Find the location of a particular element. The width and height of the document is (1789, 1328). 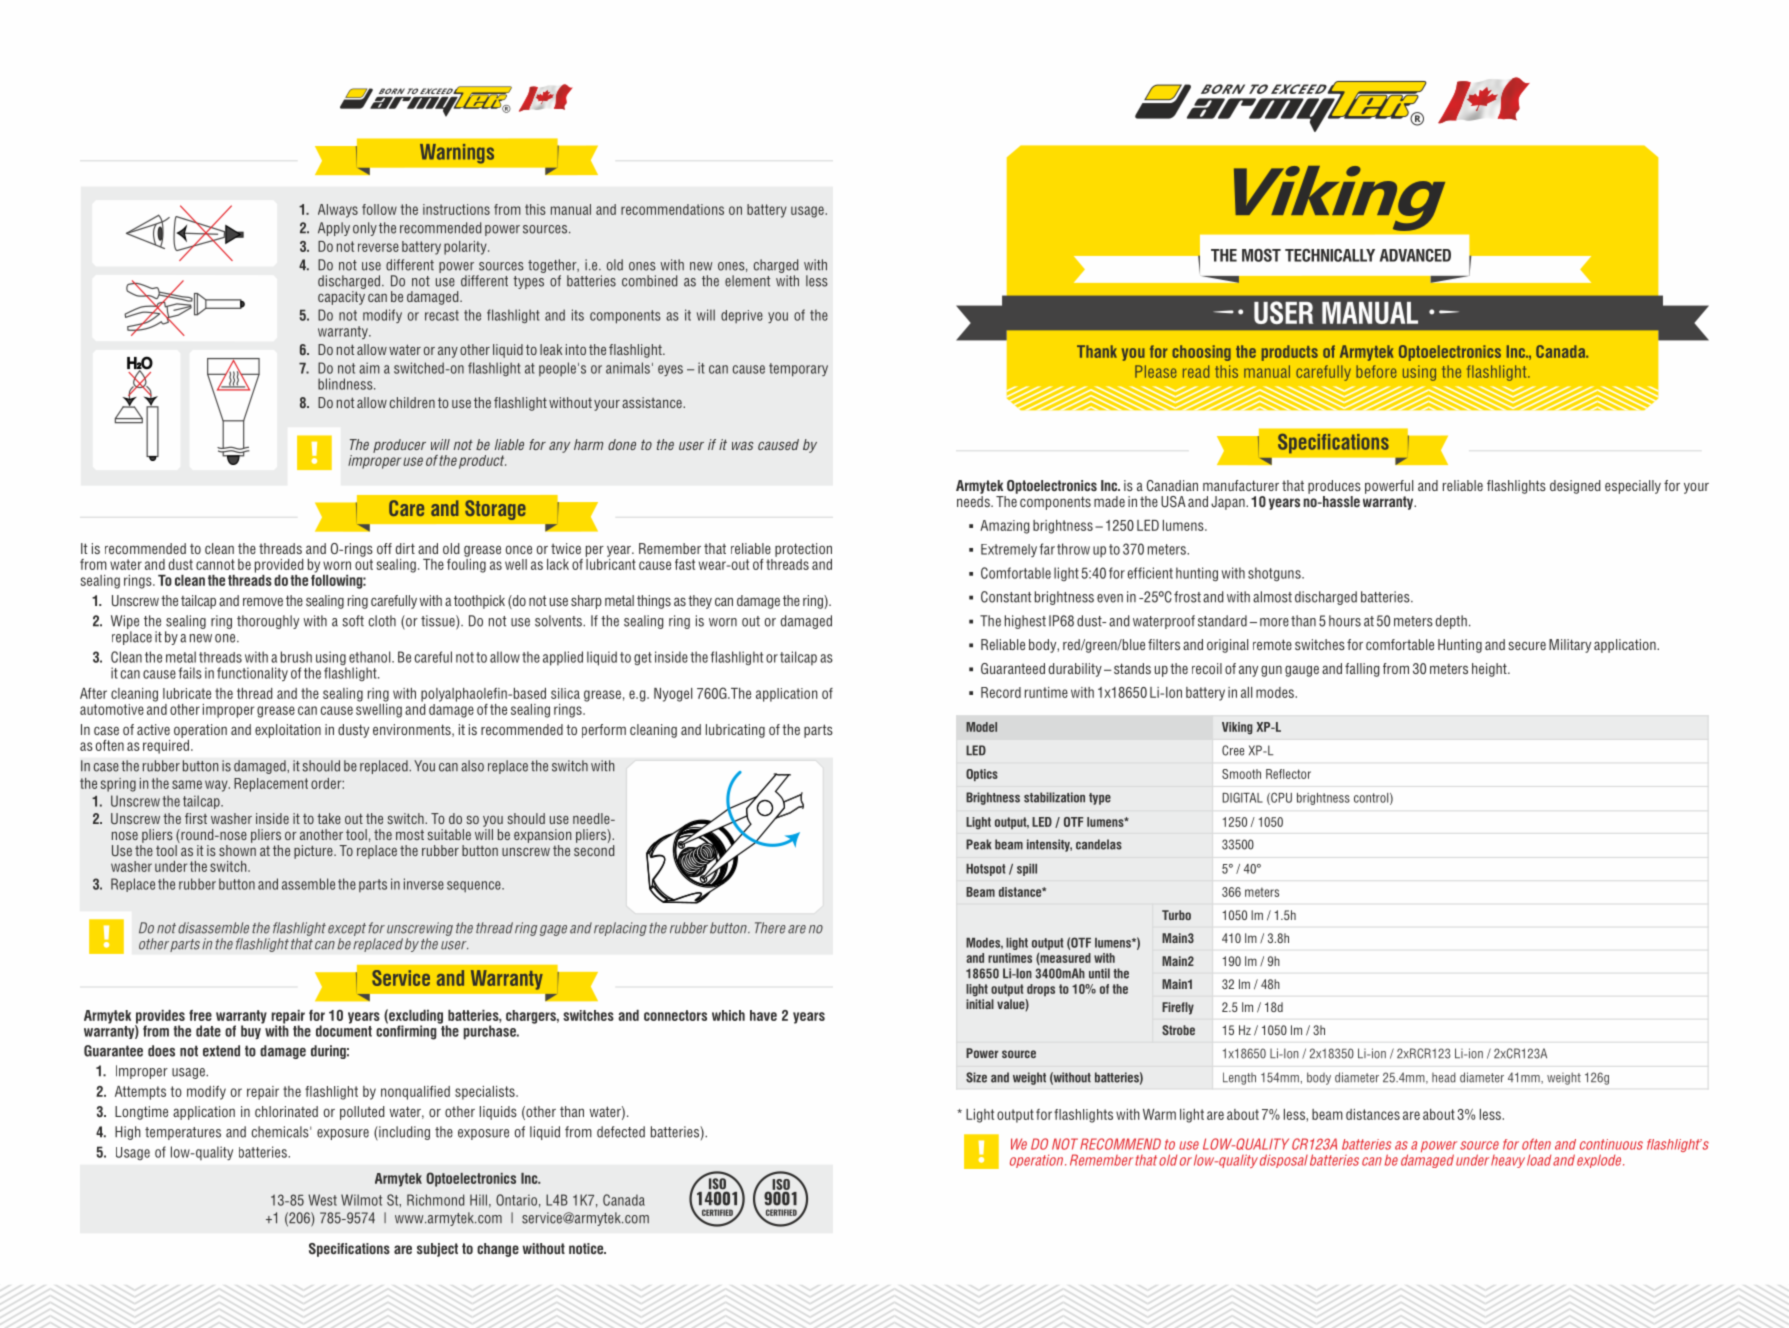

West is located at coordinates (322, 1200).
